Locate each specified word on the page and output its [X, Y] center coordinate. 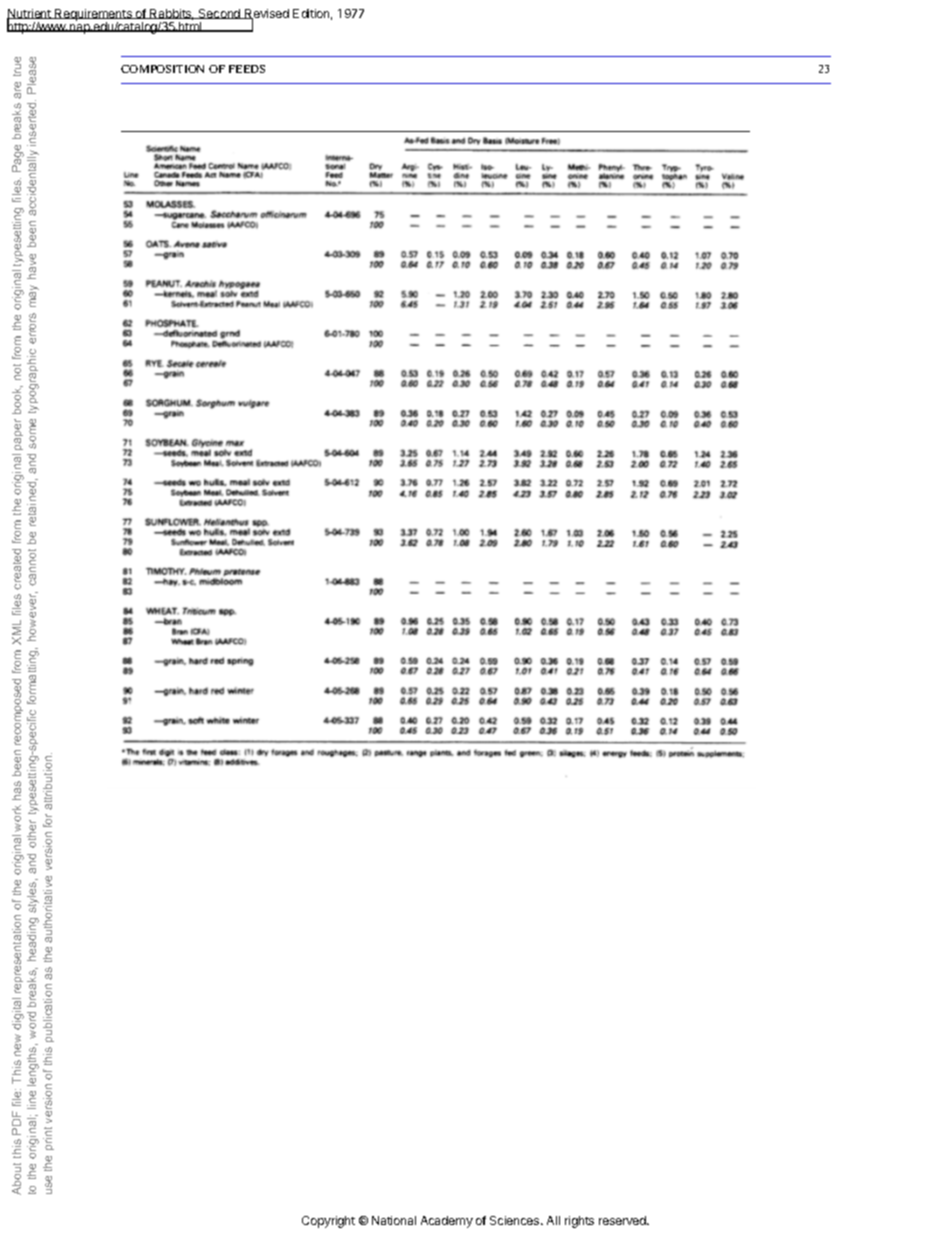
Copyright [328, 1222]
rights [579, 1222]
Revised [266, 15]
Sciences [516, 1220]
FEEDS [247, 69]
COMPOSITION [162, 69]
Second [220, 14]
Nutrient [30, 15]
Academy [447, 1222]
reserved [623, 1220]
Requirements [93, 16]
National [394, 1220]
